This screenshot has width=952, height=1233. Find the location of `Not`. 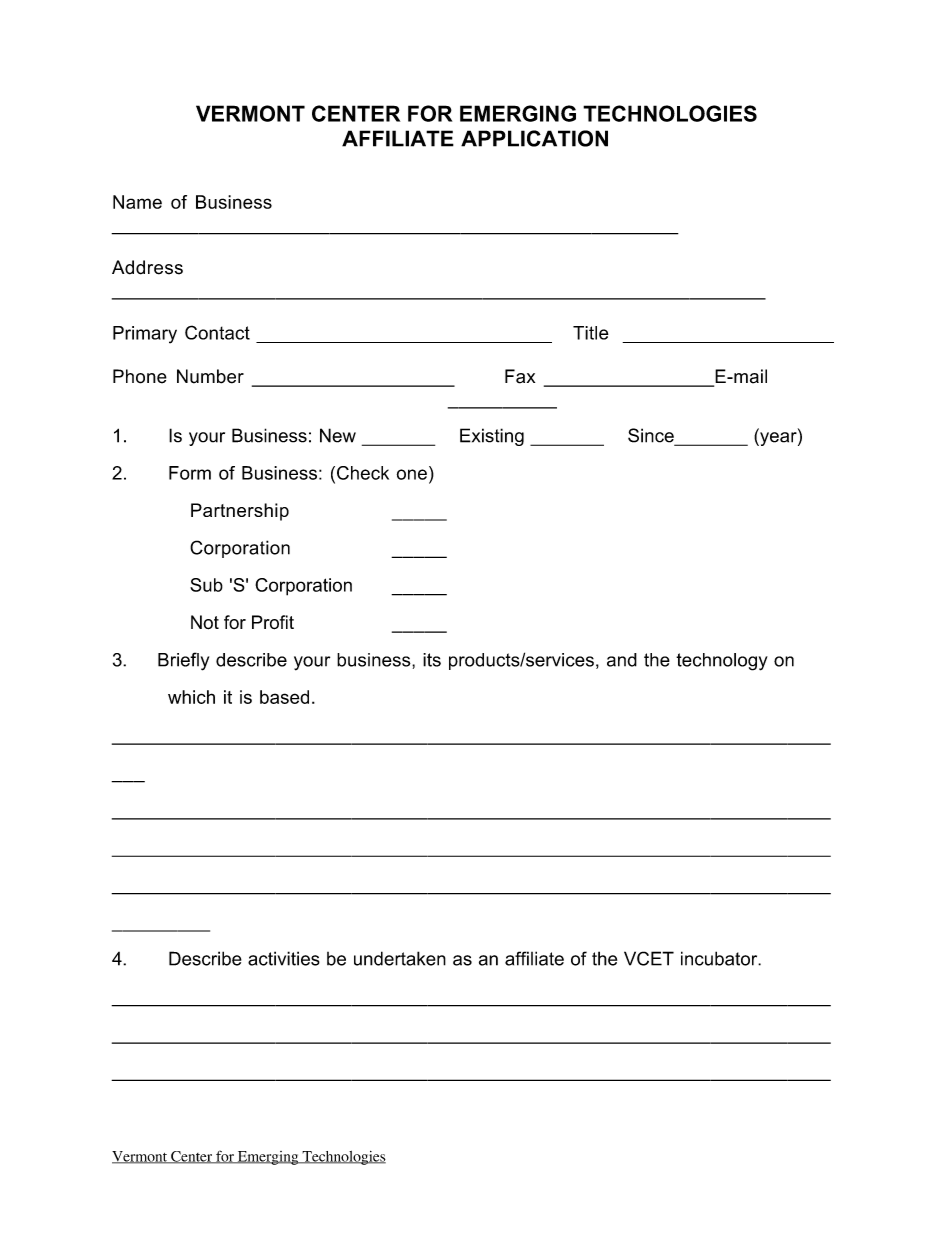

Not is located at coordinates (205, 622).
